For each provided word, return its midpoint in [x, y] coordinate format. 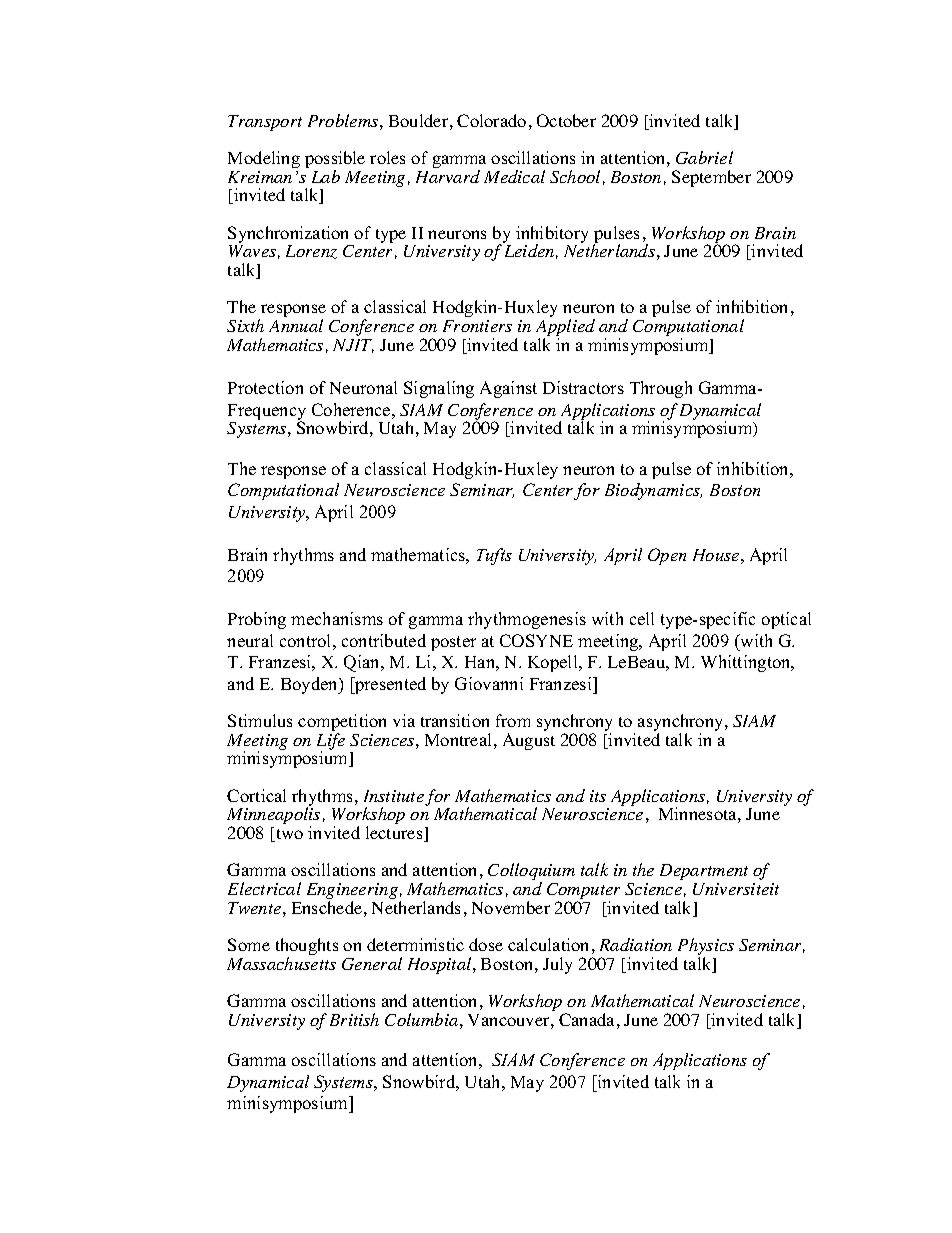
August [529, 741]
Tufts [494, 556]
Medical [514, 176]
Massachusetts [281, 963]
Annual [296, 325]
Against [508, 389]
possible [335, 161]
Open [667, 556]
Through [661, 389]
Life [331, 742]
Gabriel [704, 157]
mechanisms [337, 618]
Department [704, 872]
